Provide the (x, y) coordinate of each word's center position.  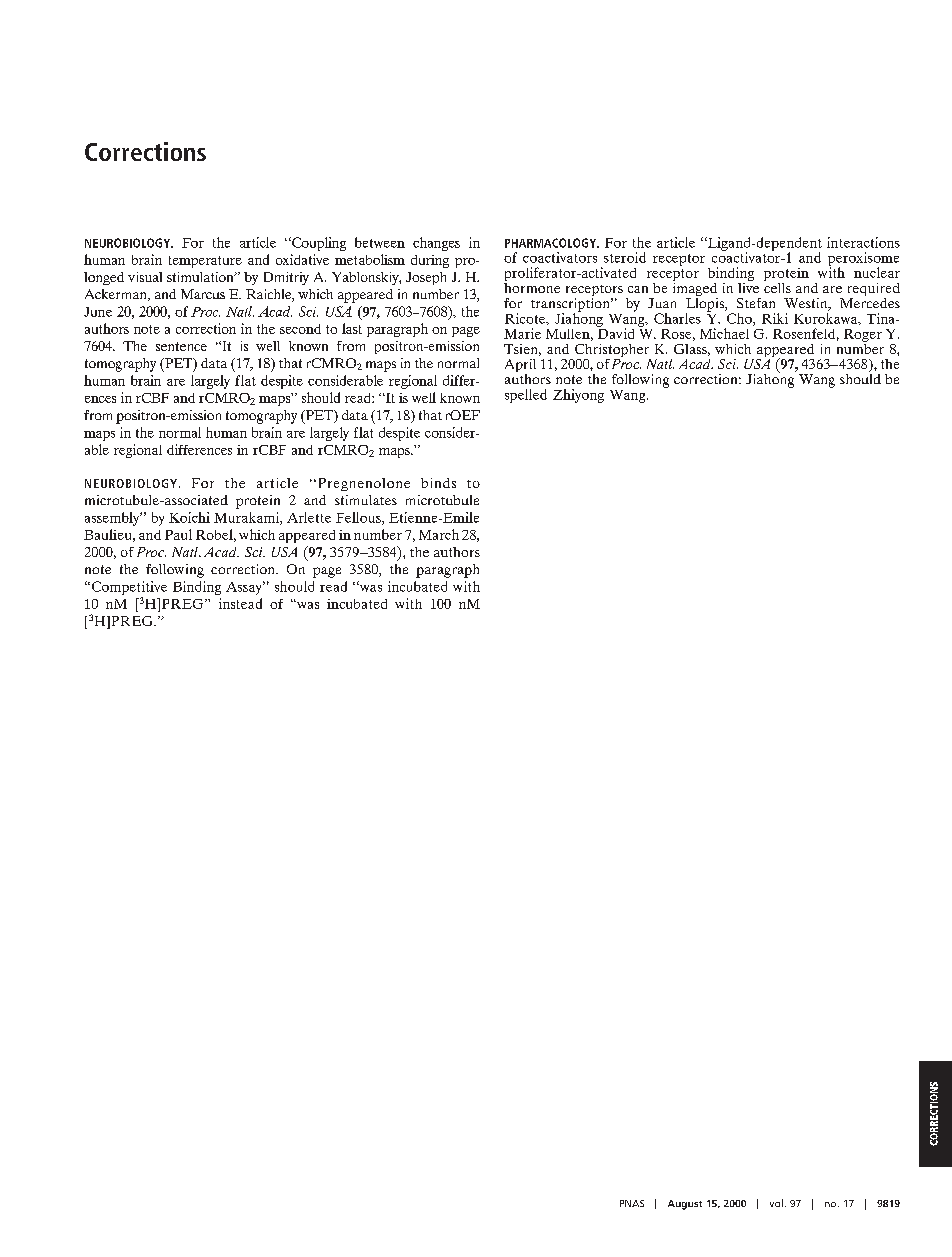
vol (776, 1203)
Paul (178, 534)
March (439, 534)
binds (438, 483)
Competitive (129, 588)
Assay (245, 588)
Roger (863, 337)
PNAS (632, 1203)
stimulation (201, 277)
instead (240, 603)
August (685, 1205)
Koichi (189, 517)
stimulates (366, 500)
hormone (532, 286)
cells (777, 286)
